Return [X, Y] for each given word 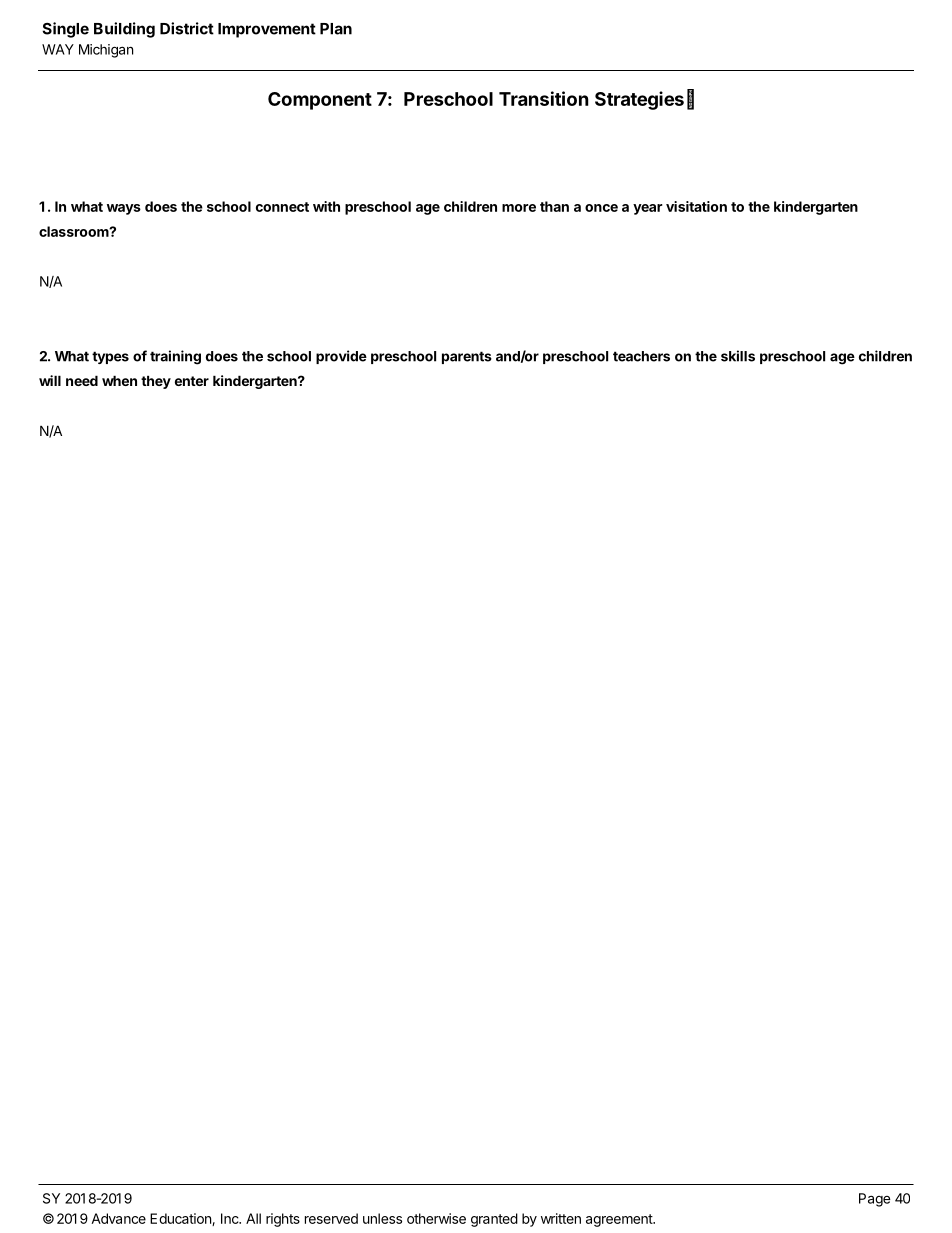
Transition [544, 98]
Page [875, 1200]
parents [467, 357]
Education [181, 1219]
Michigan [106, 51]
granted [494, 1220]
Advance [118, 1218]
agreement [620, 1220]
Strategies [639, 100]
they [156, 382]
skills [738, 356]
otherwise [436, 1218]
